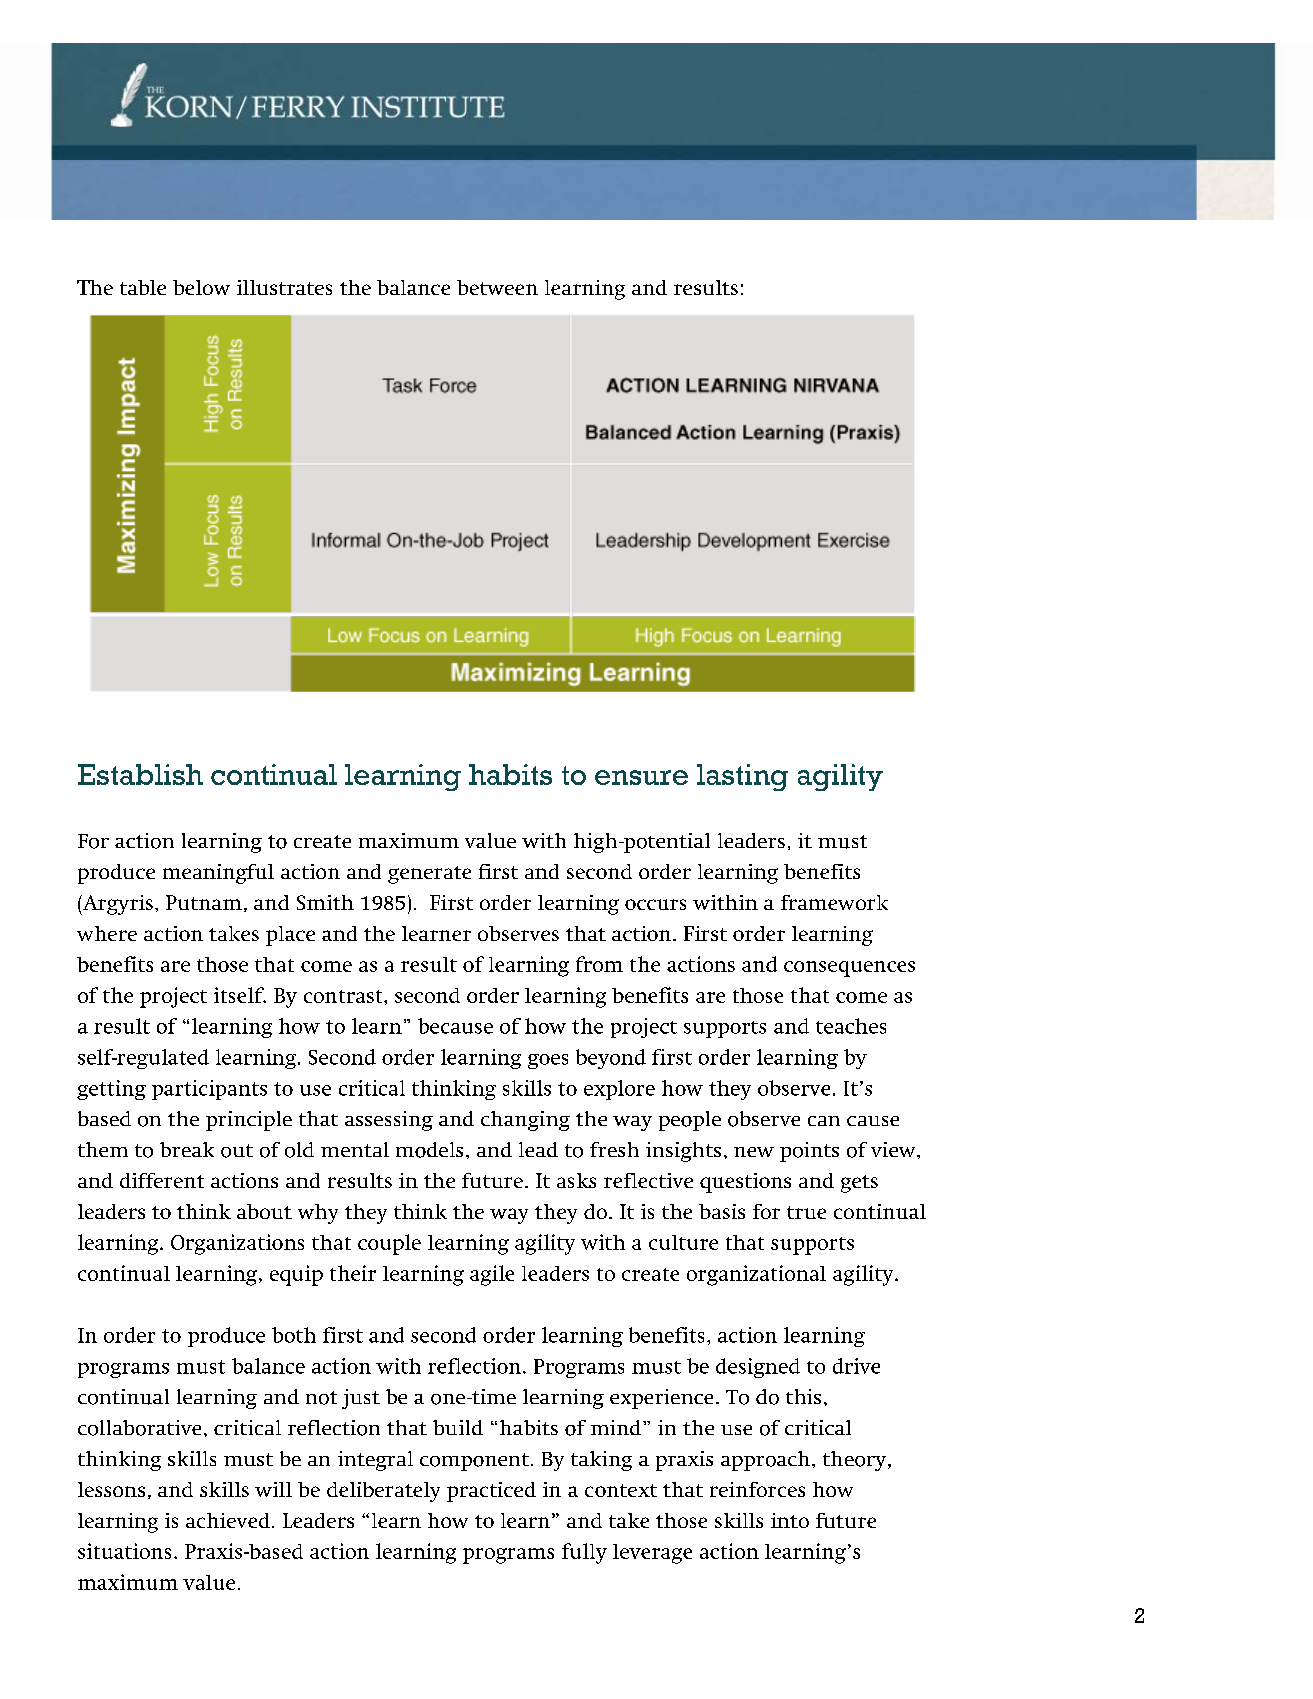  What do you see at coordinates (491, 1492) in the image?
I see `practiced` at bounding box center [491, 1492].
